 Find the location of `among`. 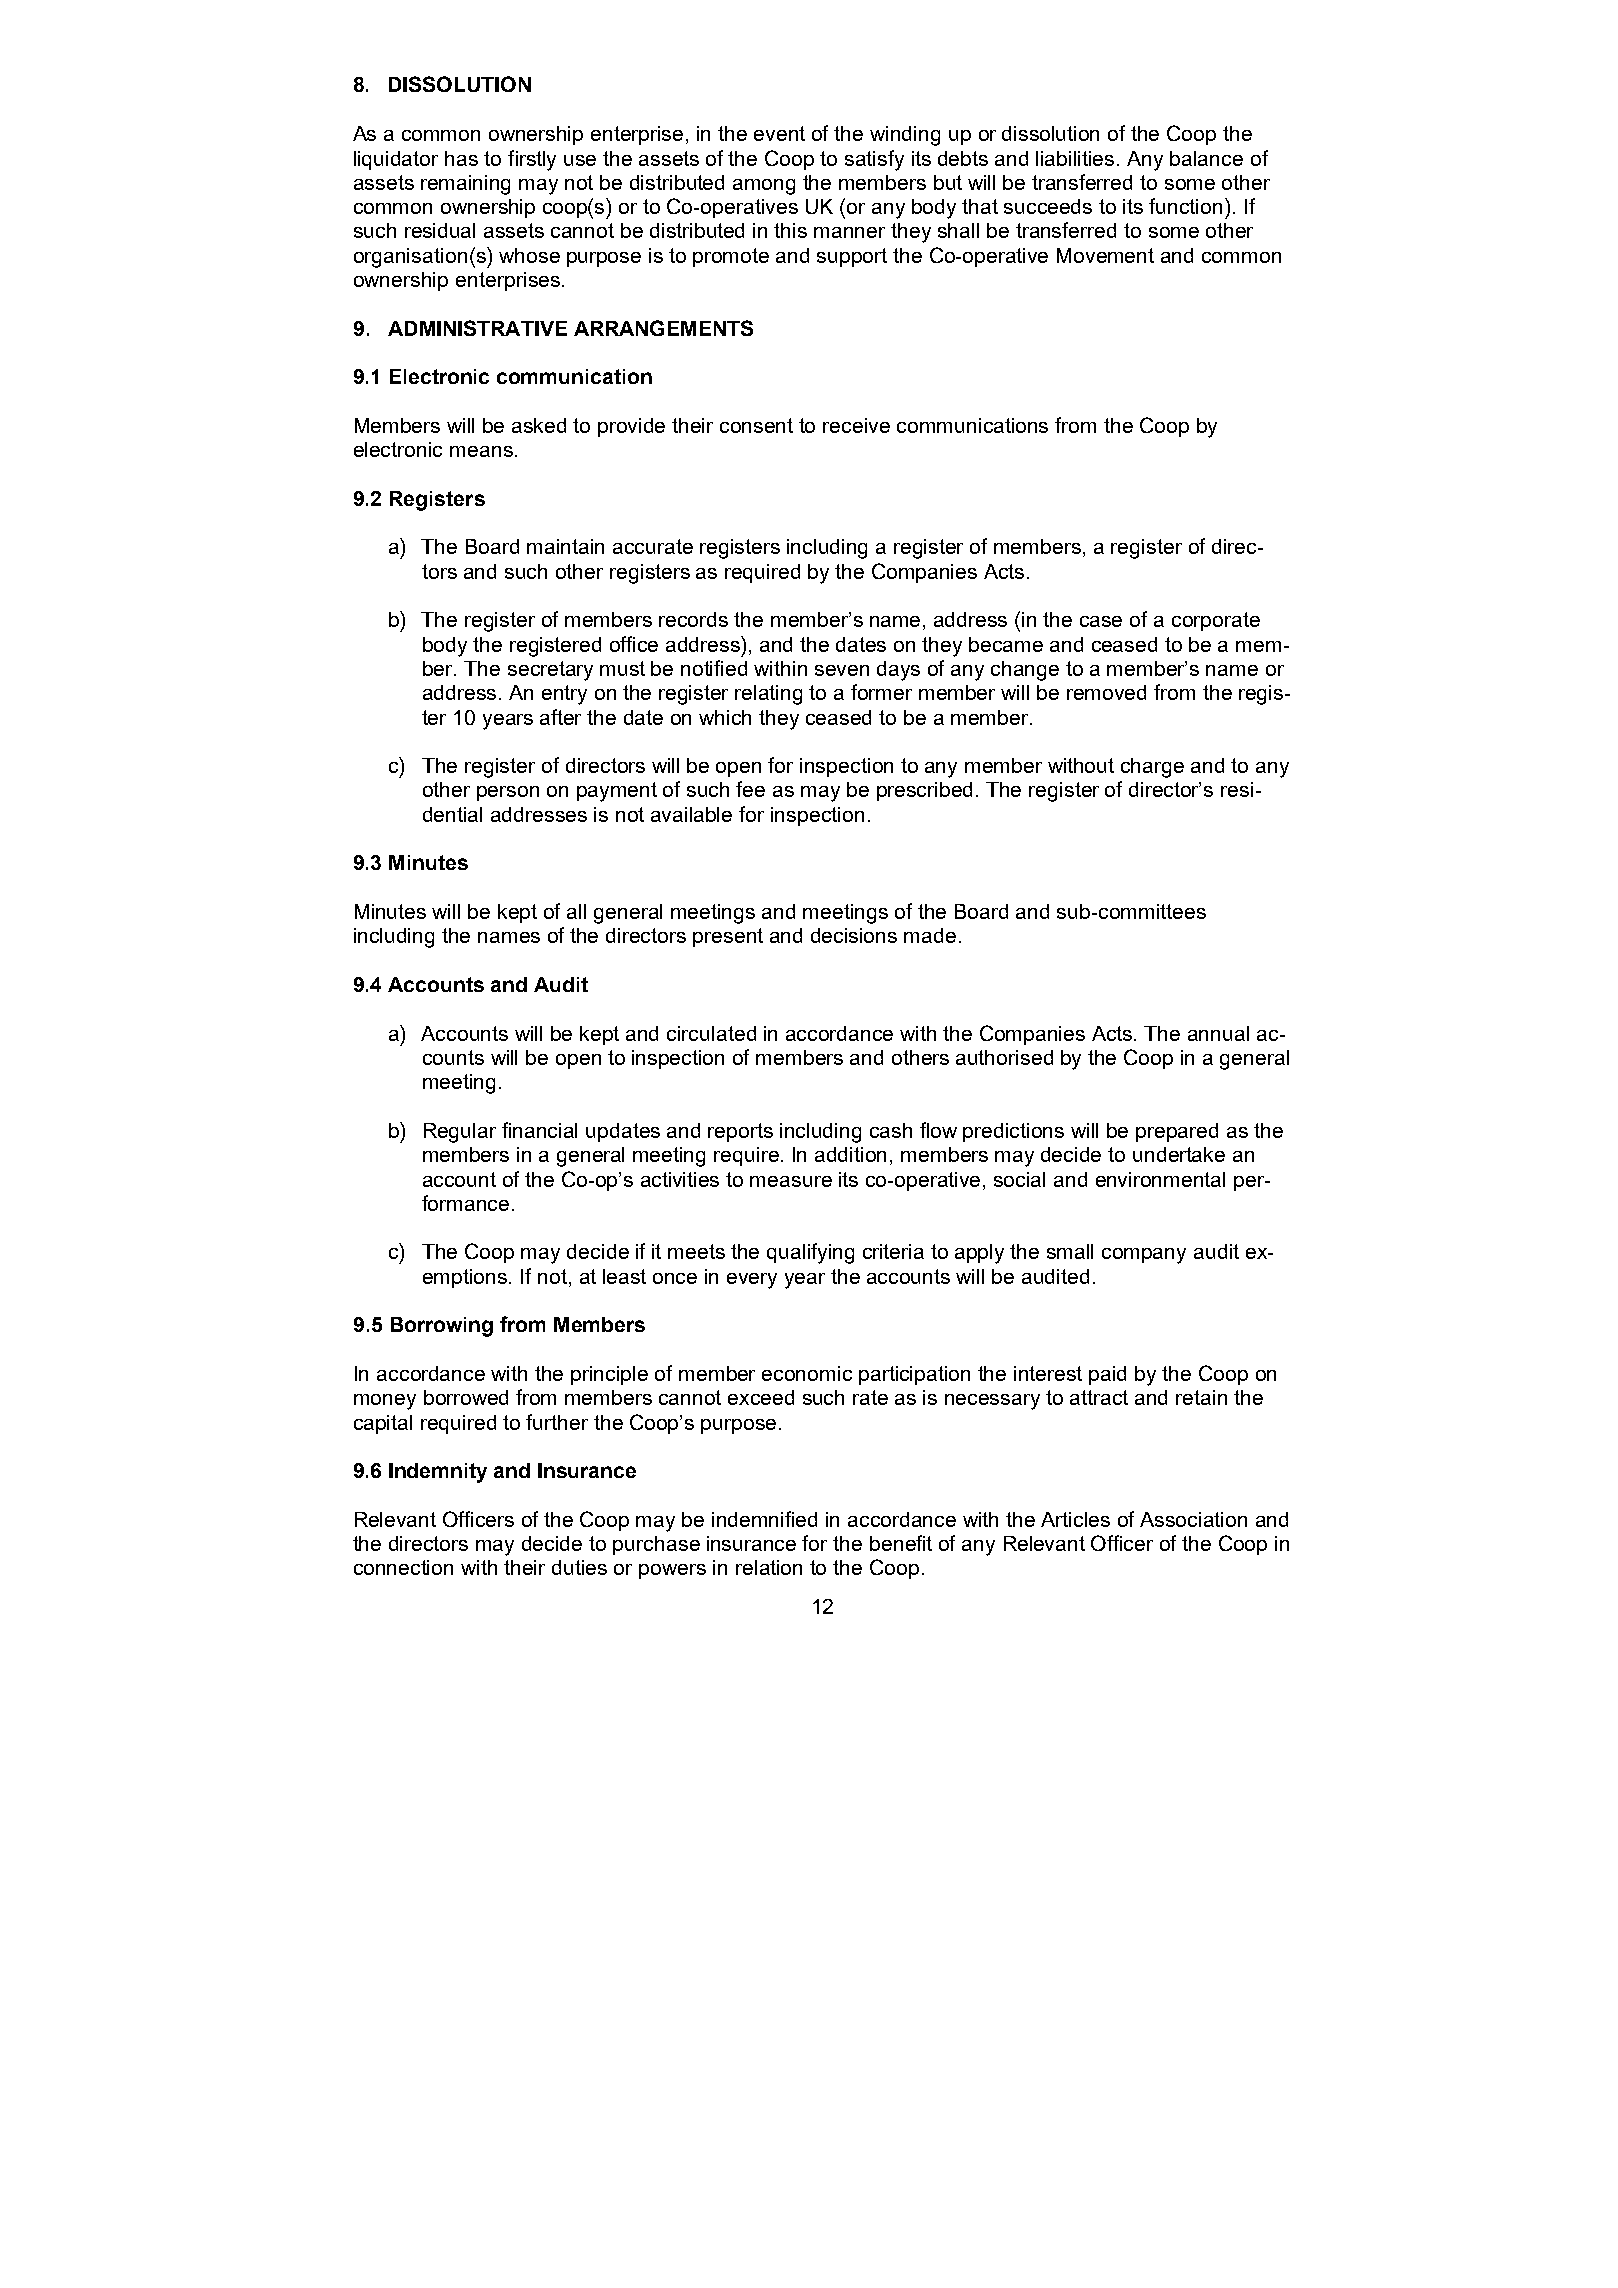

among is located at coordinates (764, 187).
